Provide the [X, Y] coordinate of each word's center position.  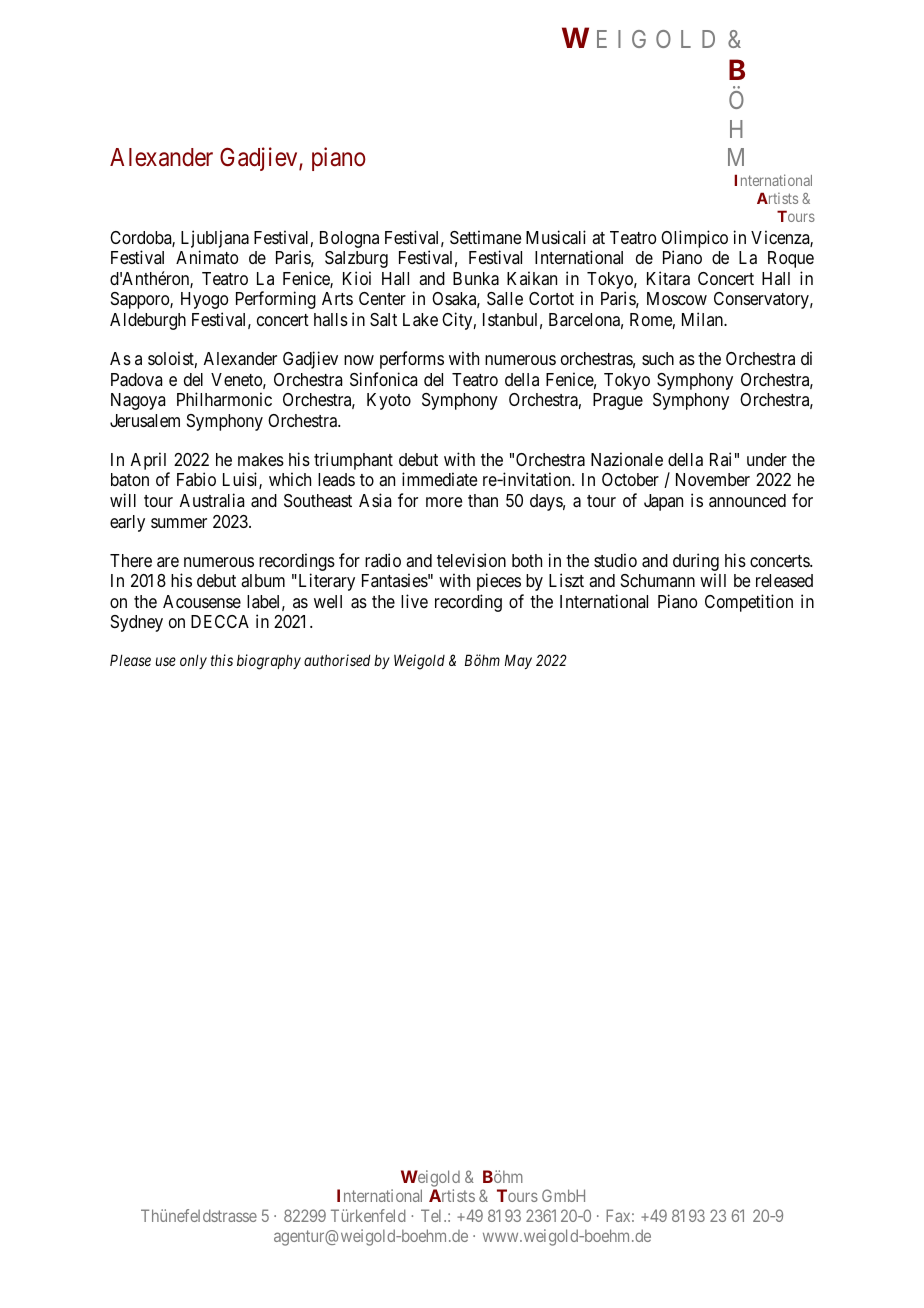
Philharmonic [224, 399]
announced [747, 500]
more [444, 502]
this [222, 660]
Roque [791, 259]
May [518, 661]
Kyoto [389, 401]
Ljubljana [215, 239]
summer [179, 523]
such [658, 358]
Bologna [349, 239]
